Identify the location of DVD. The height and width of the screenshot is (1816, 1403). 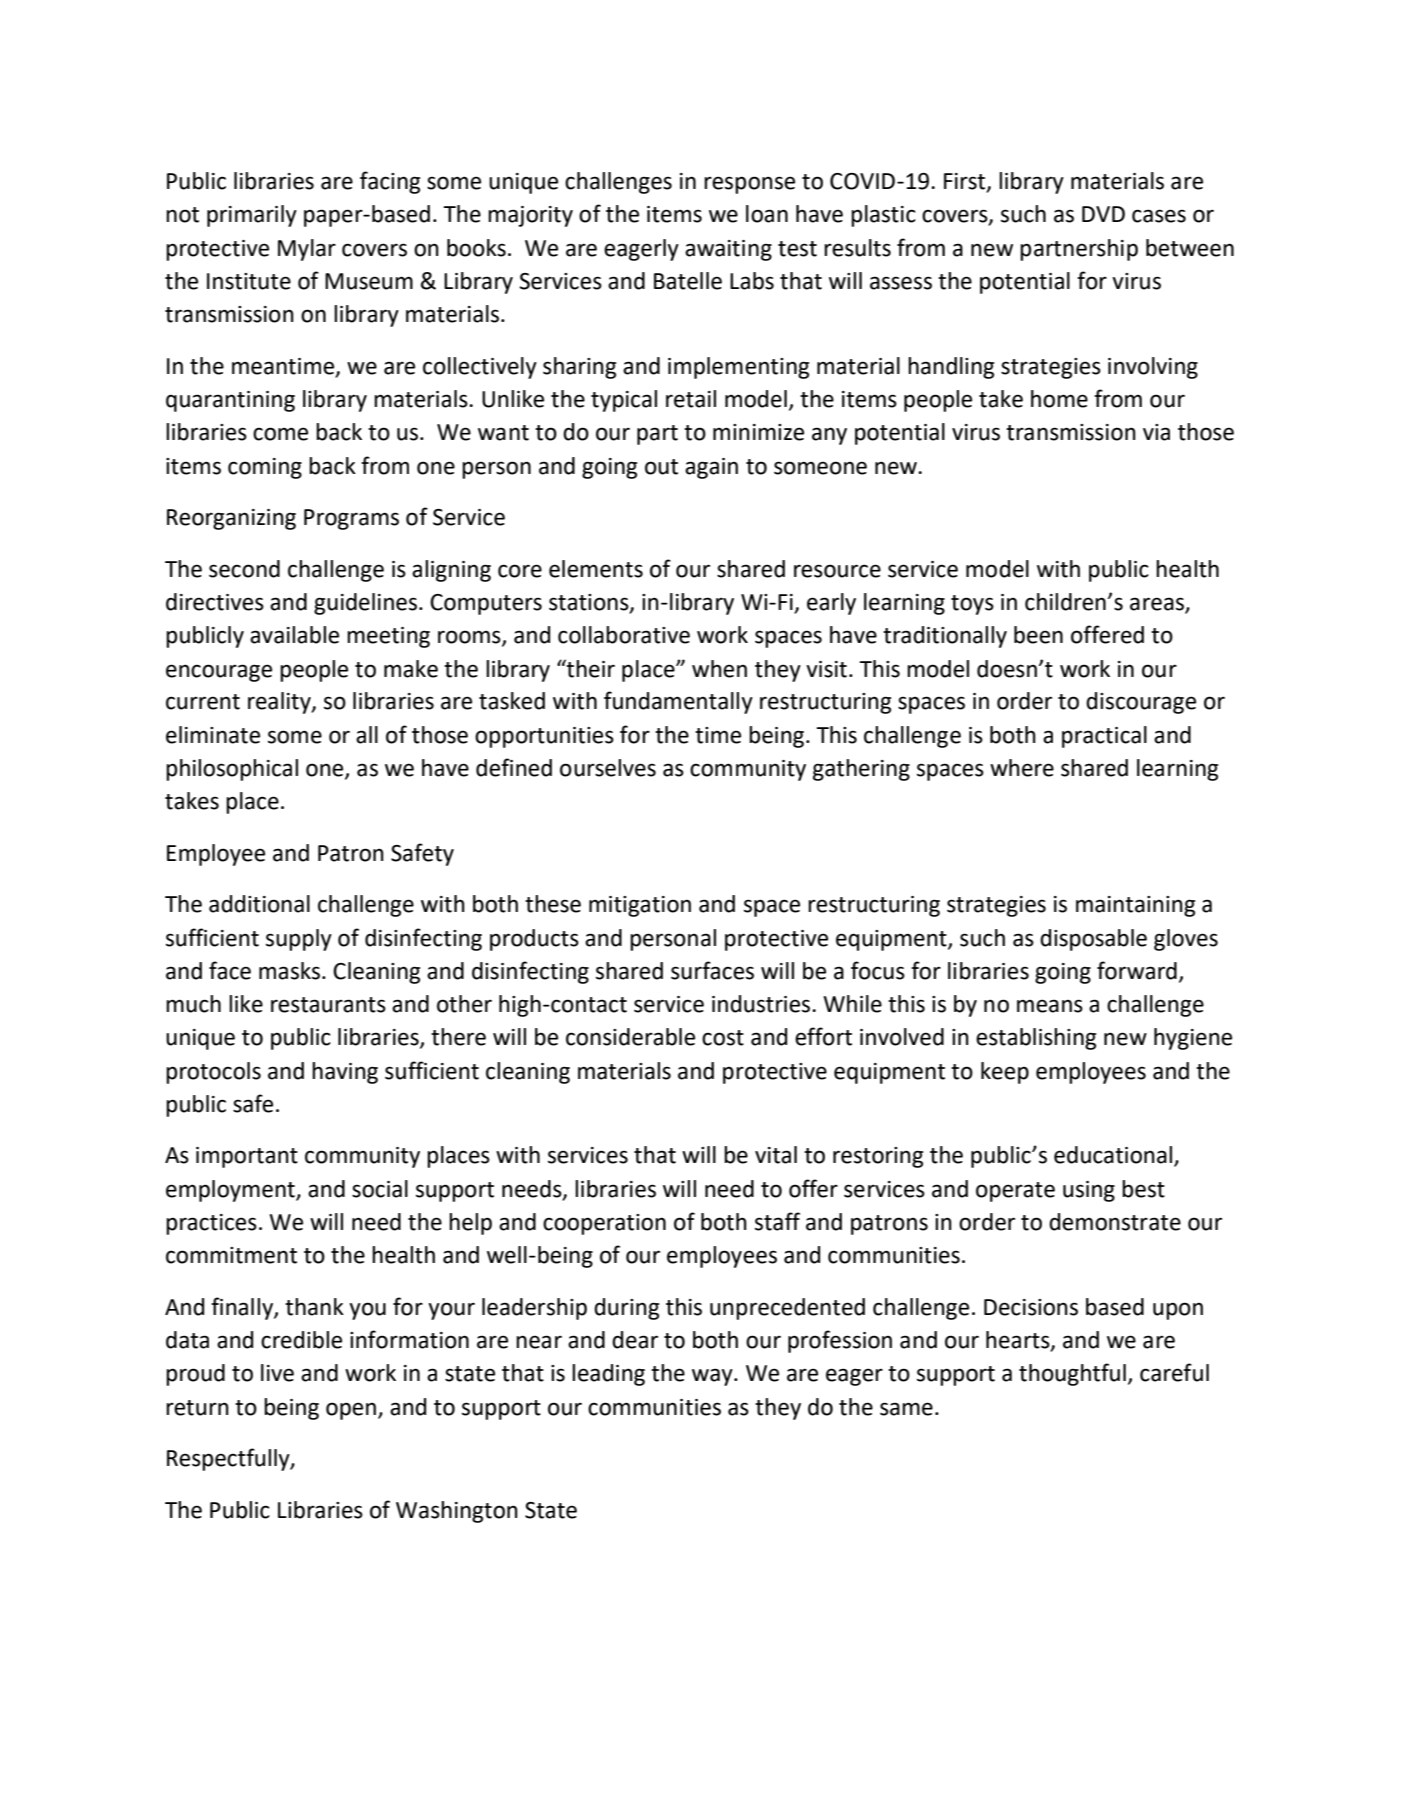
(1103, 214).
